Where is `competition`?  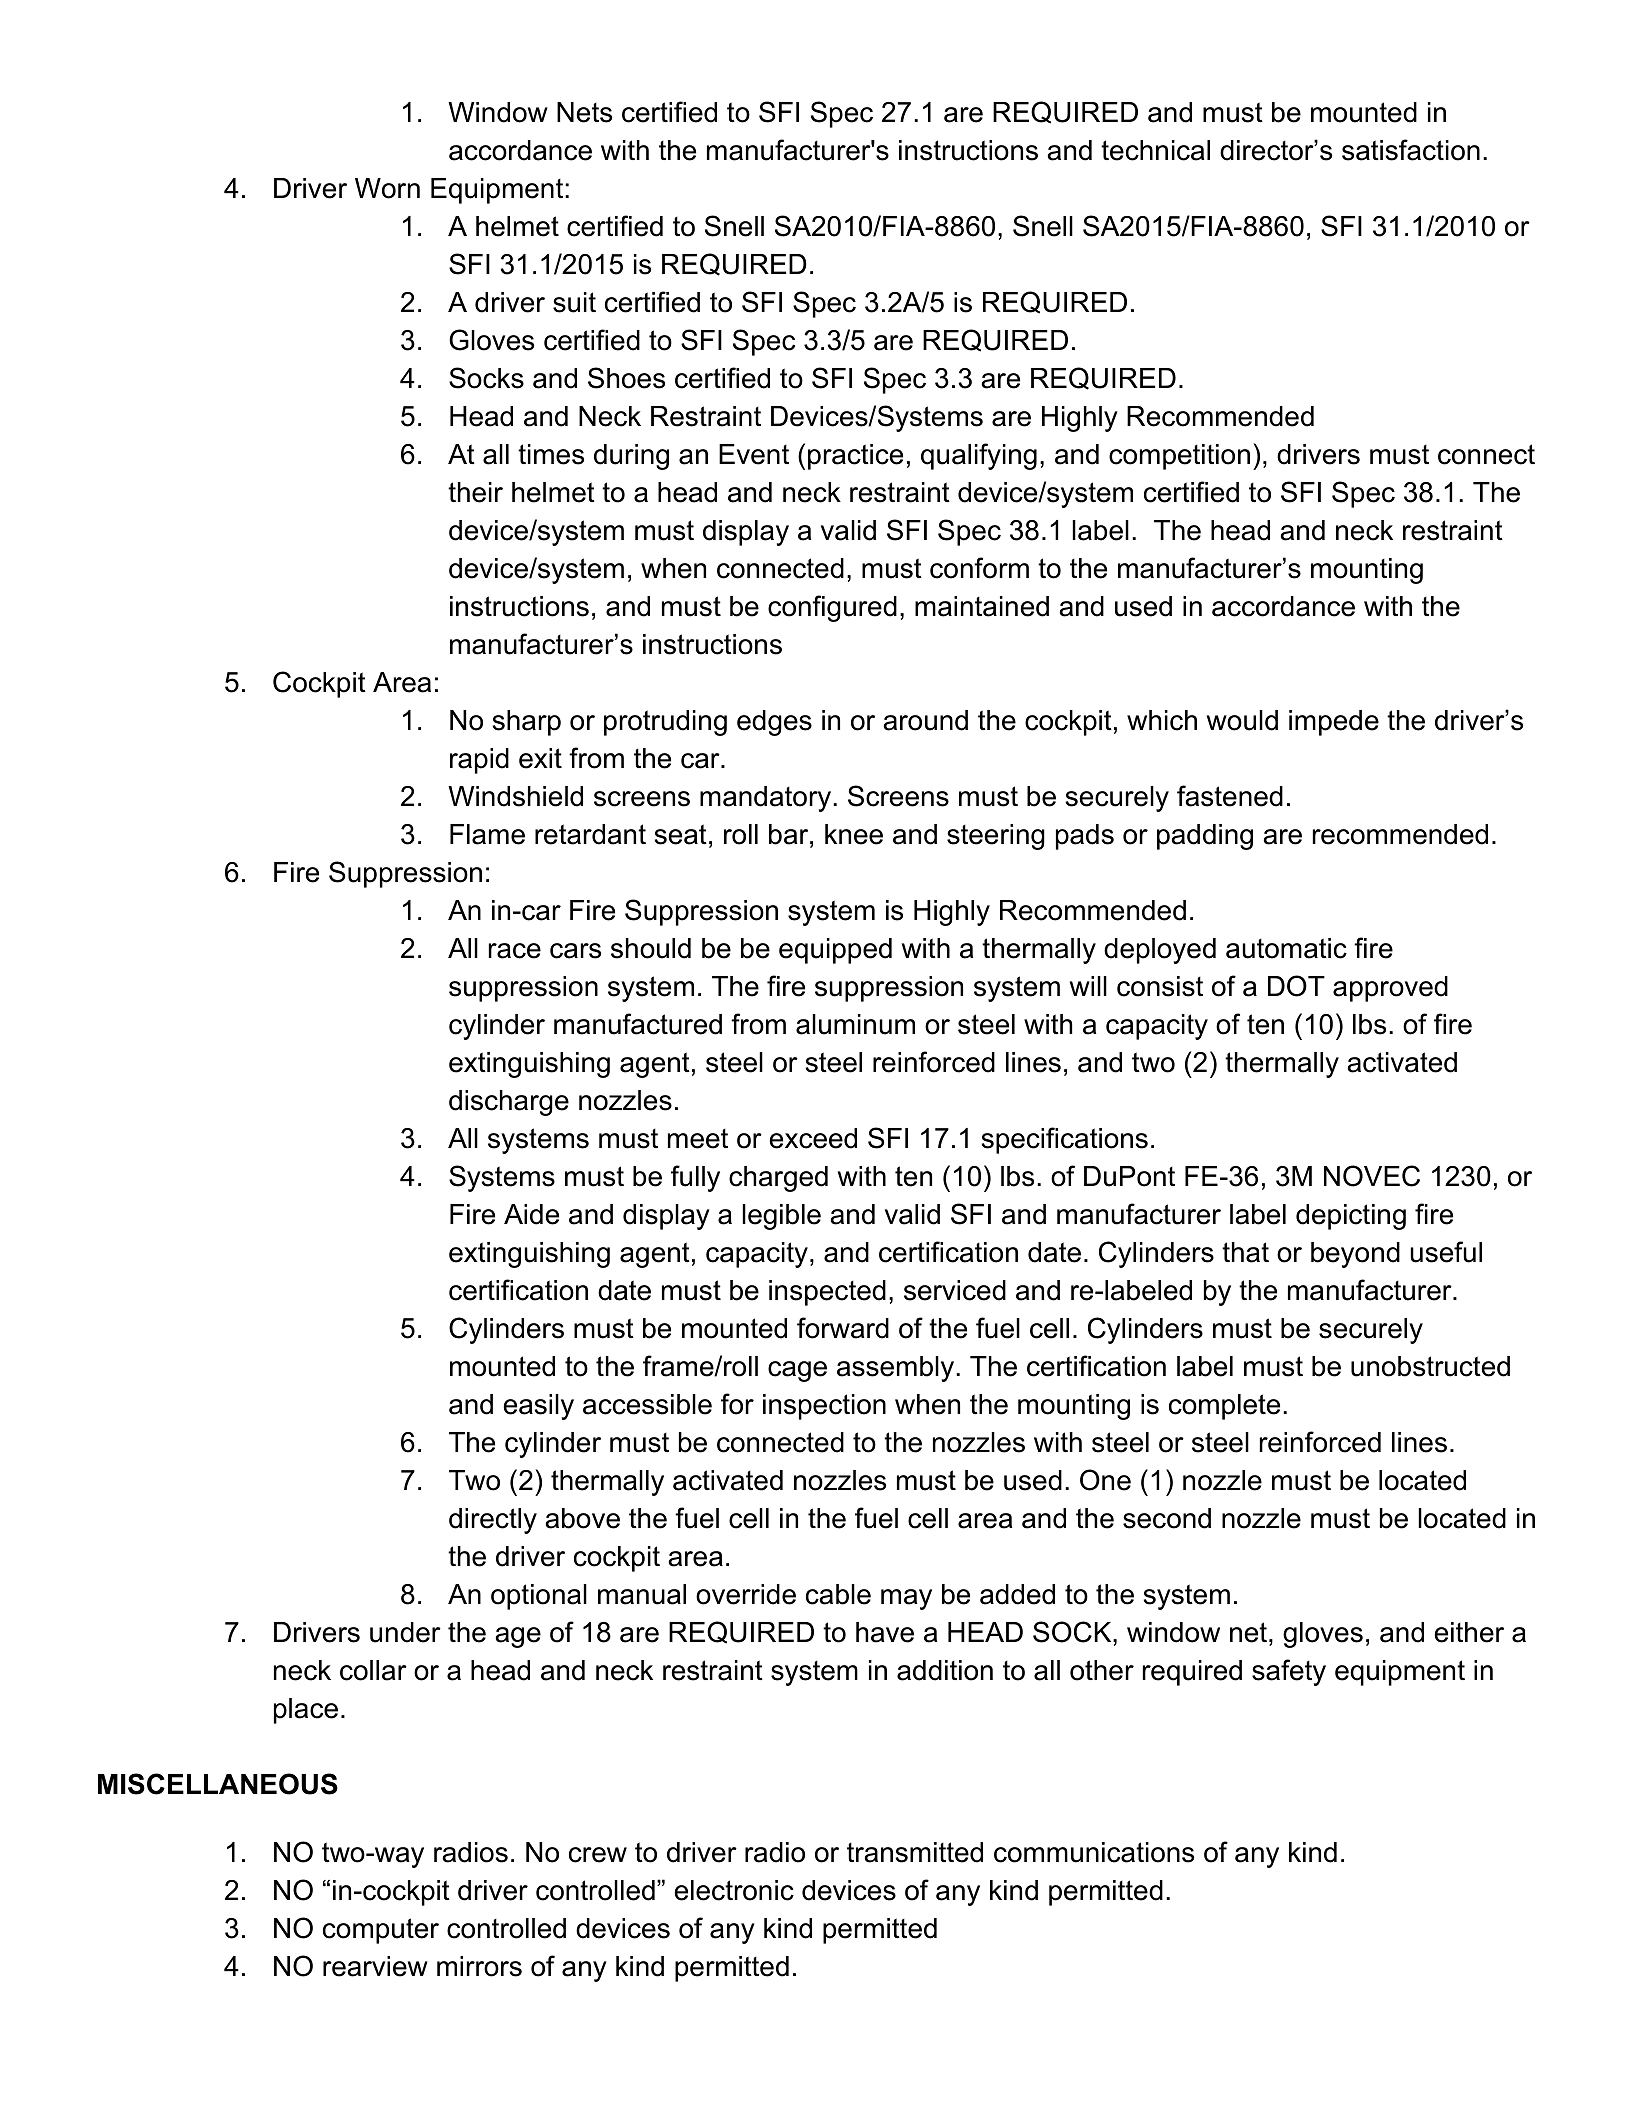 competition is located at coordinates (1179, 457).
